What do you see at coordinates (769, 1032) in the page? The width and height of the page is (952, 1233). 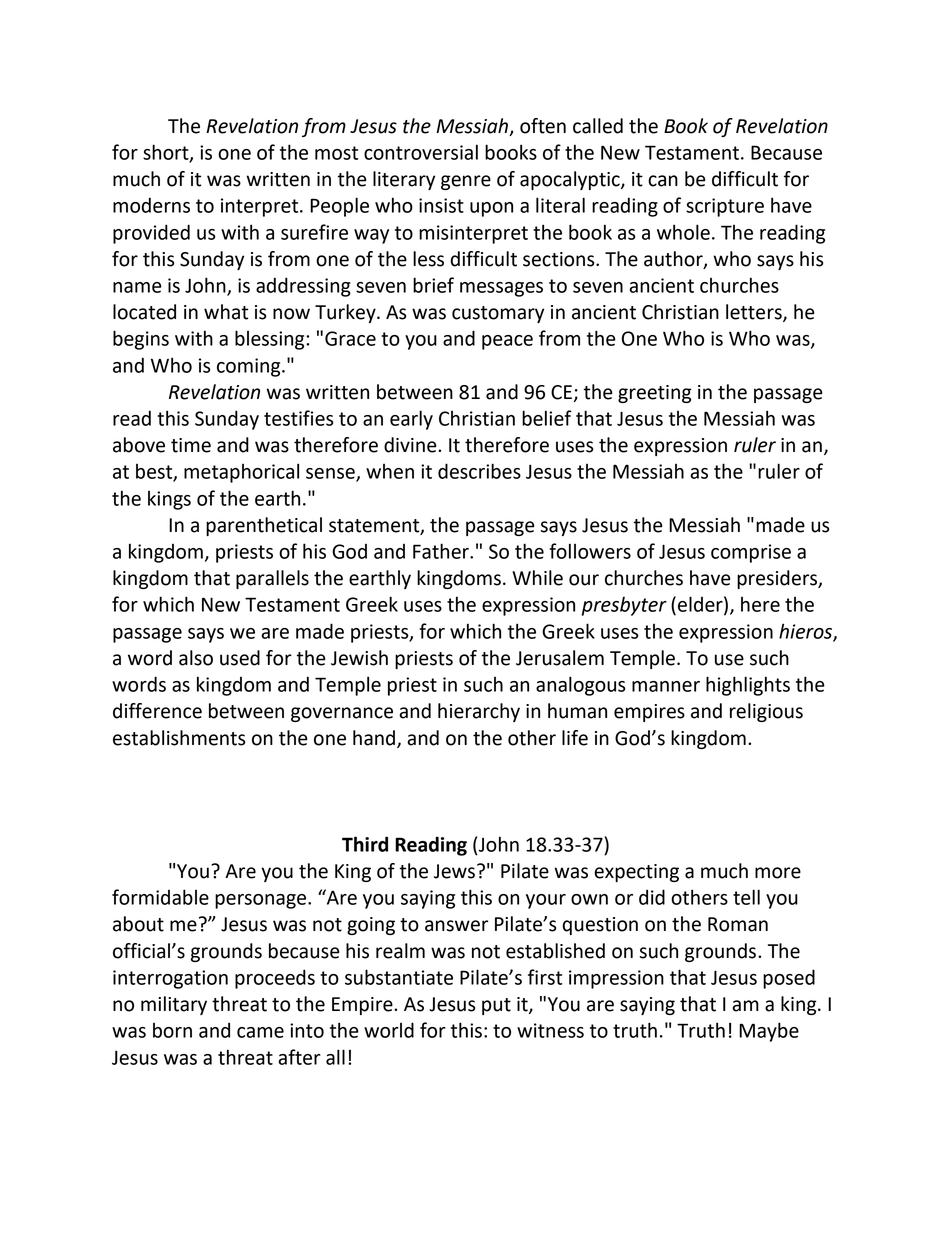 I see `Maybe` at bounding box center [769, 1032].
